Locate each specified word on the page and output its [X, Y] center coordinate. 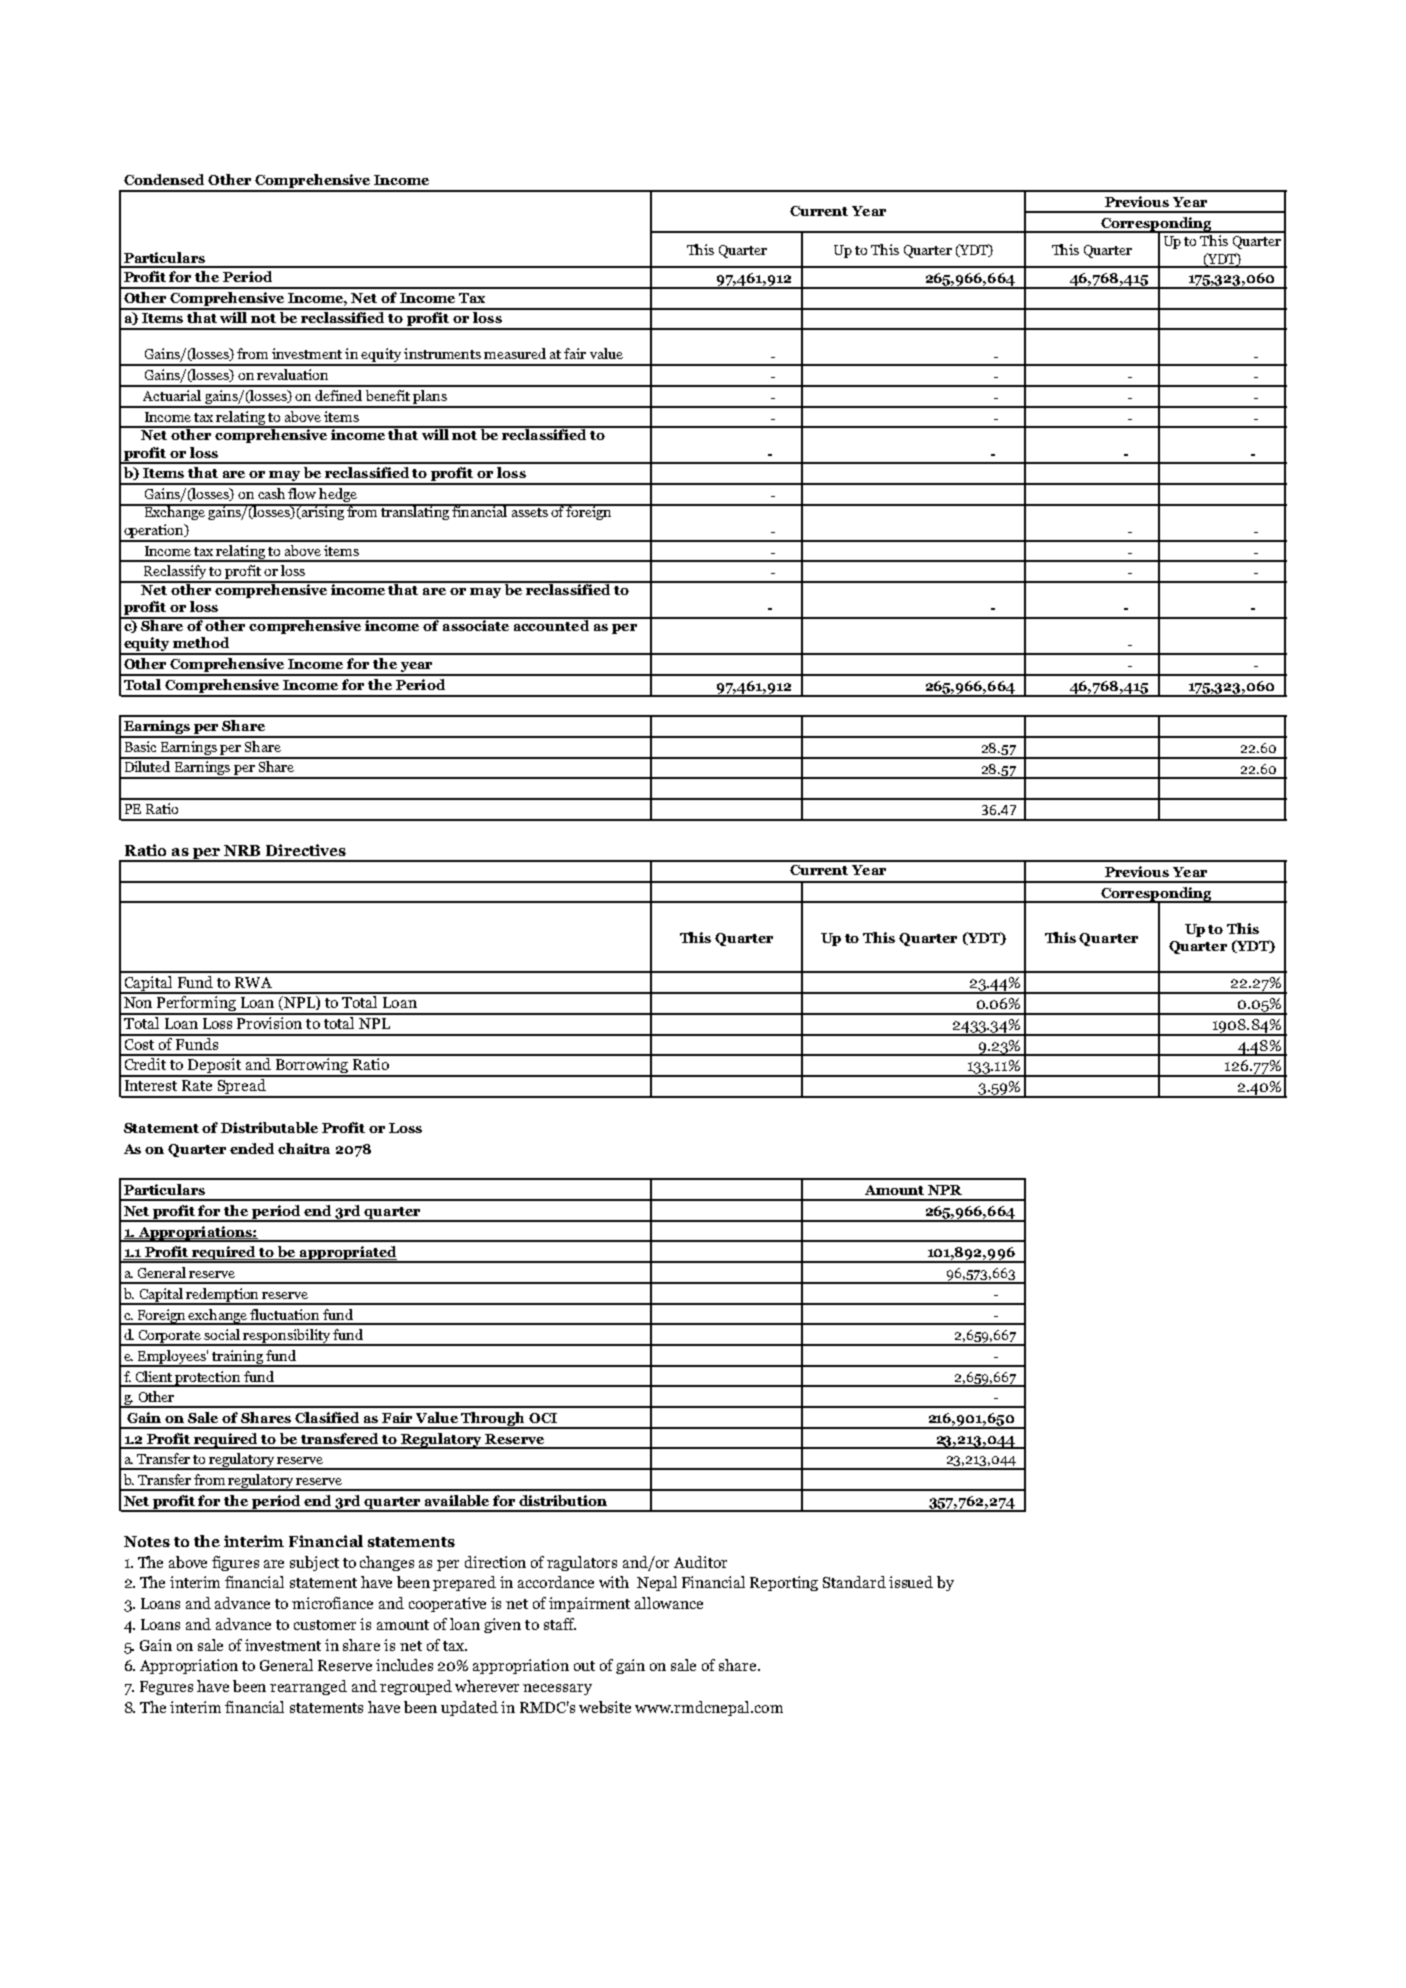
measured [515, 353]
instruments [442, 353]
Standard [854, 1582]
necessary [557, 1689]
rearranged [308, 1687]
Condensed [164, 179]
